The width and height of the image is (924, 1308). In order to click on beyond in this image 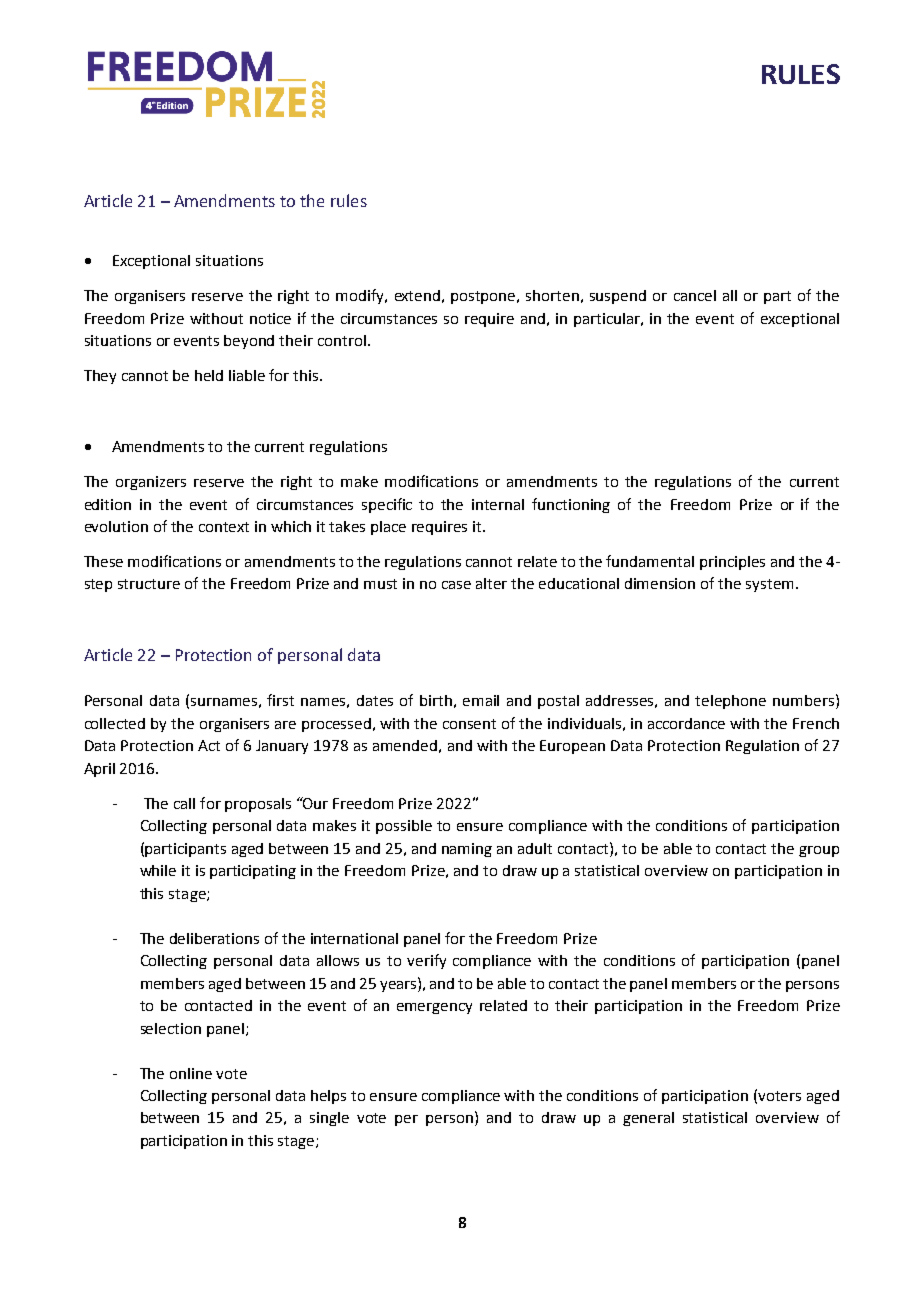, I will do `click(249, 342)`.
